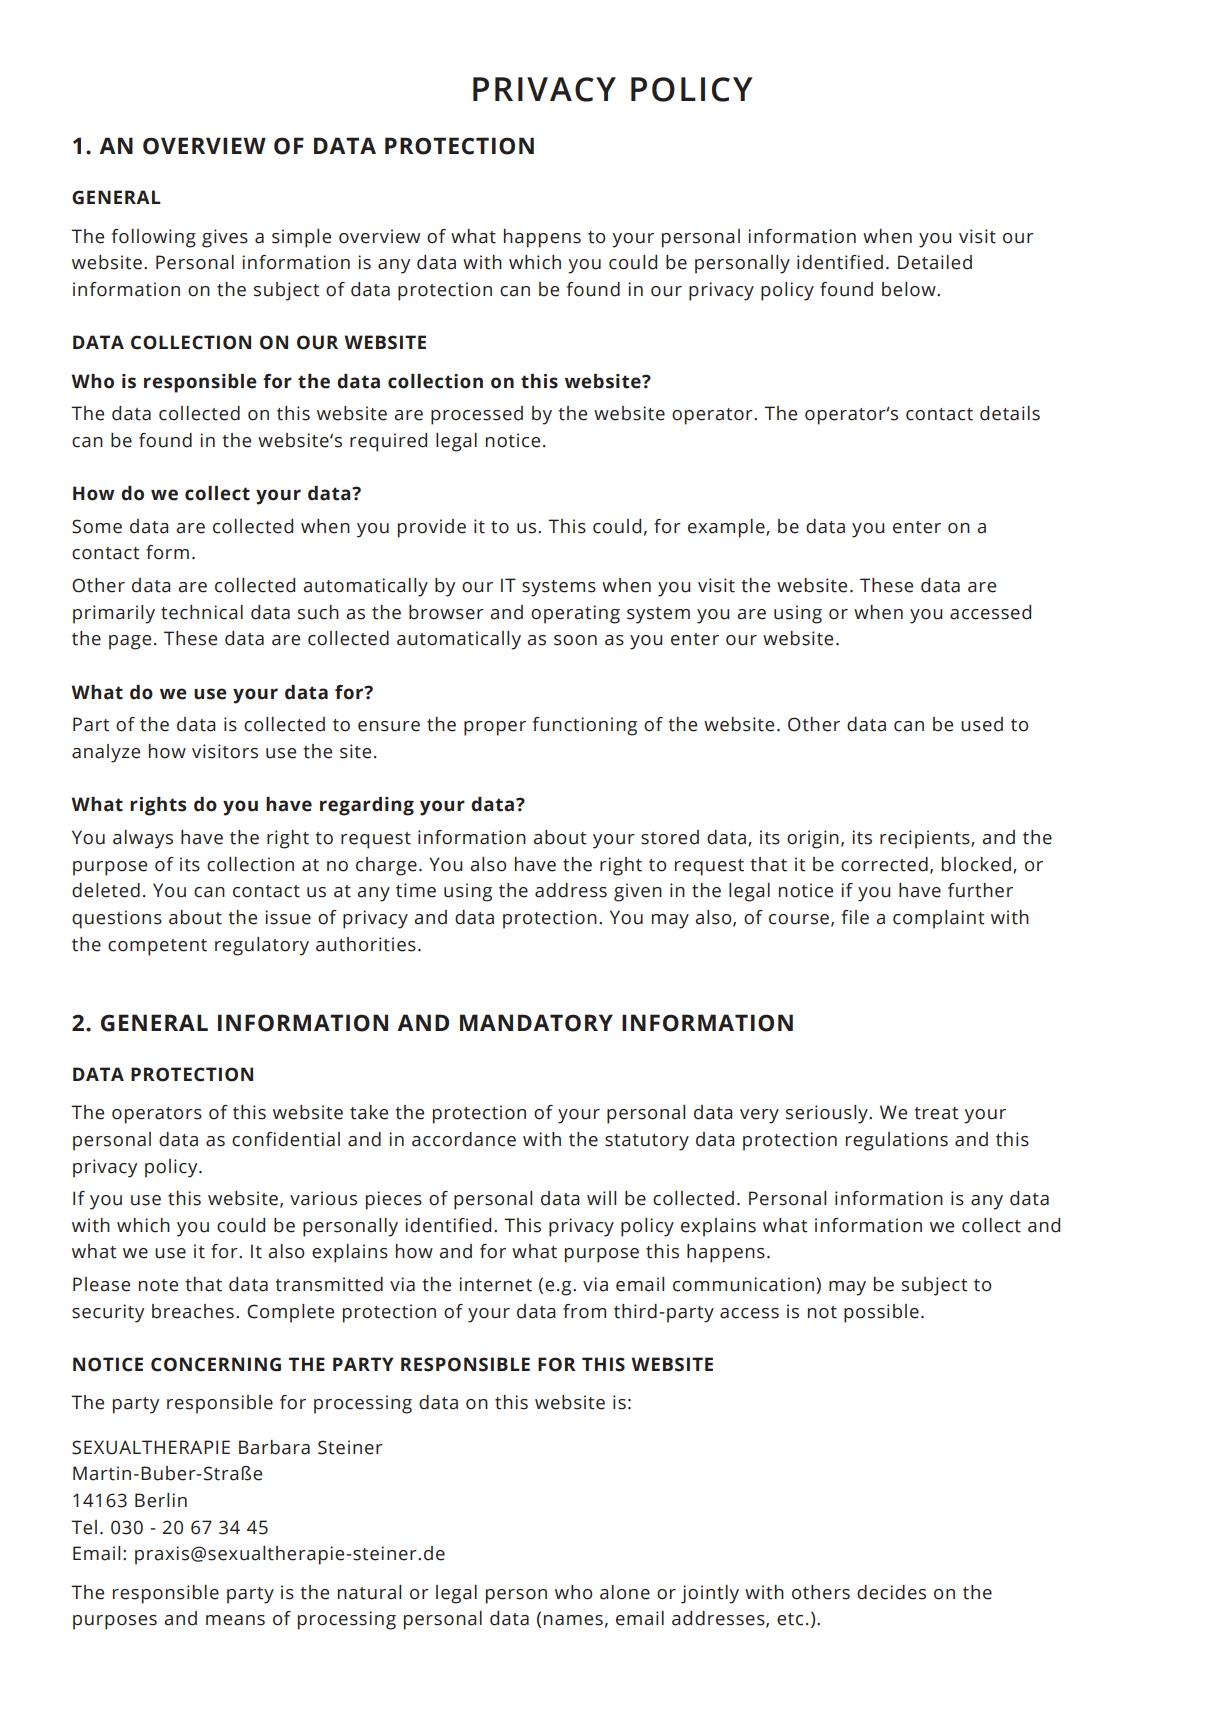 The image size is (1223, 1729). What do you see at coordinates (157, 947) in the image?
I see `competent` at bounding box center [157, 947].
